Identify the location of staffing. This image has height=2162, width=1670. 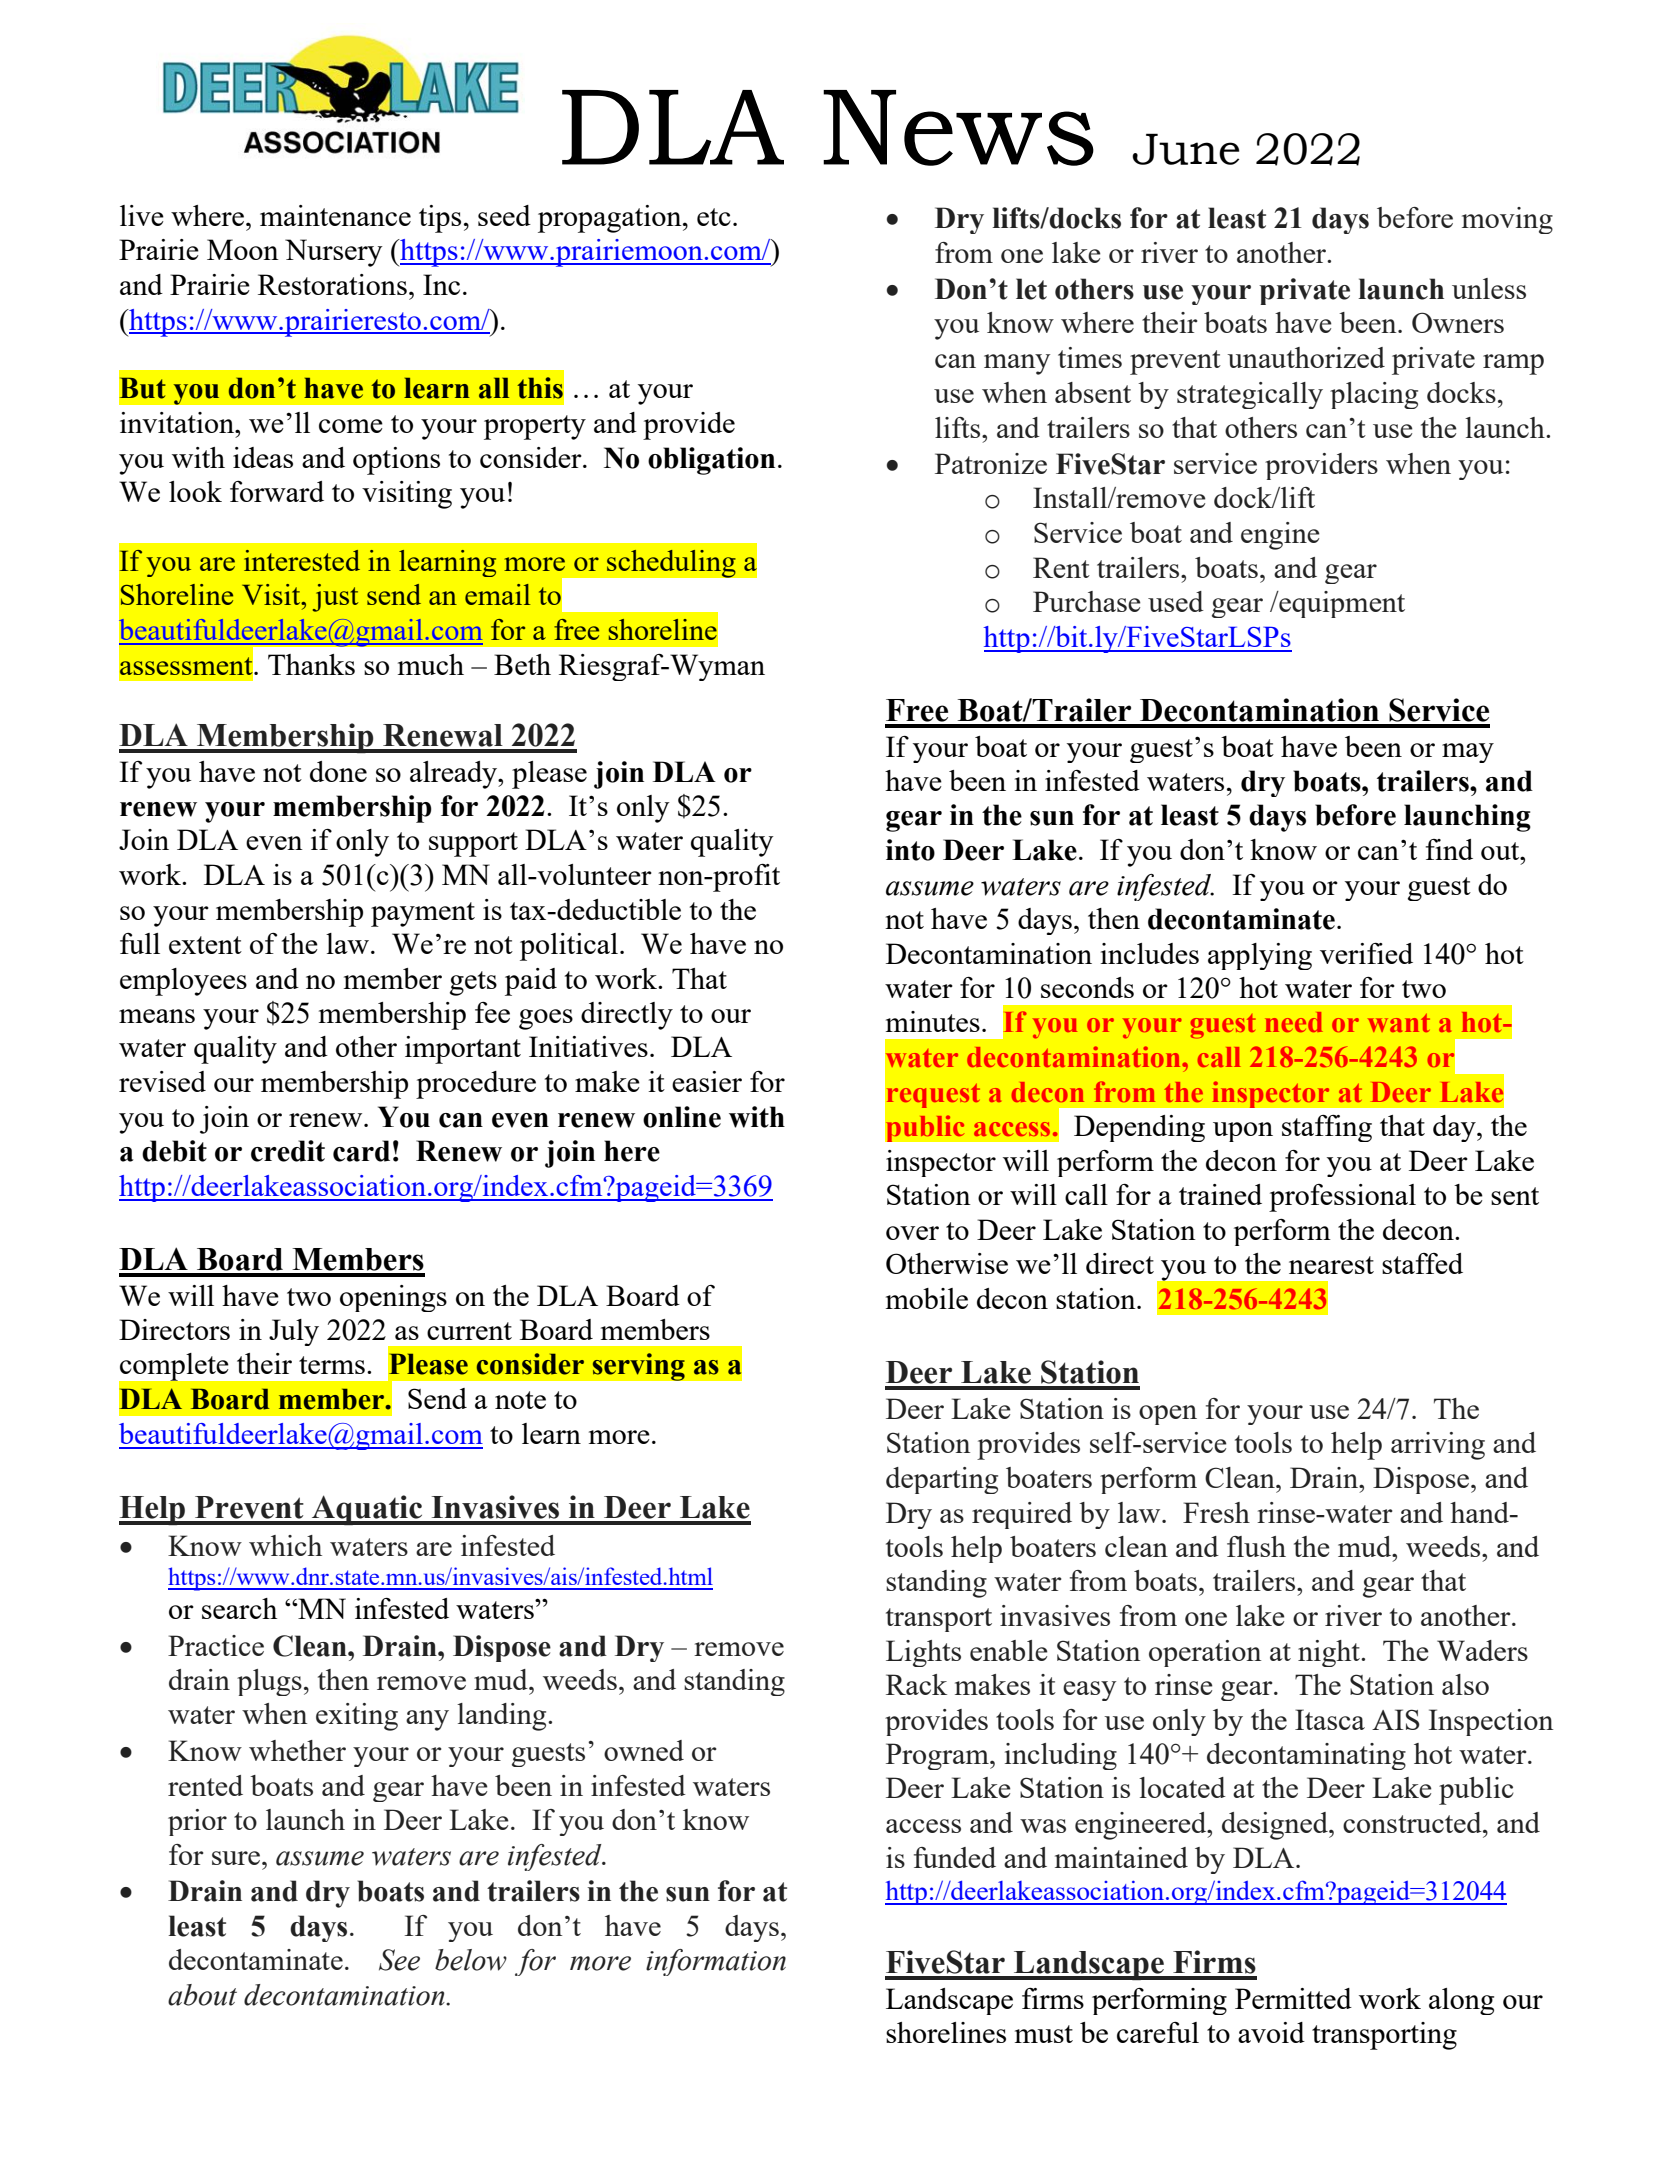
(1327, 1128).
